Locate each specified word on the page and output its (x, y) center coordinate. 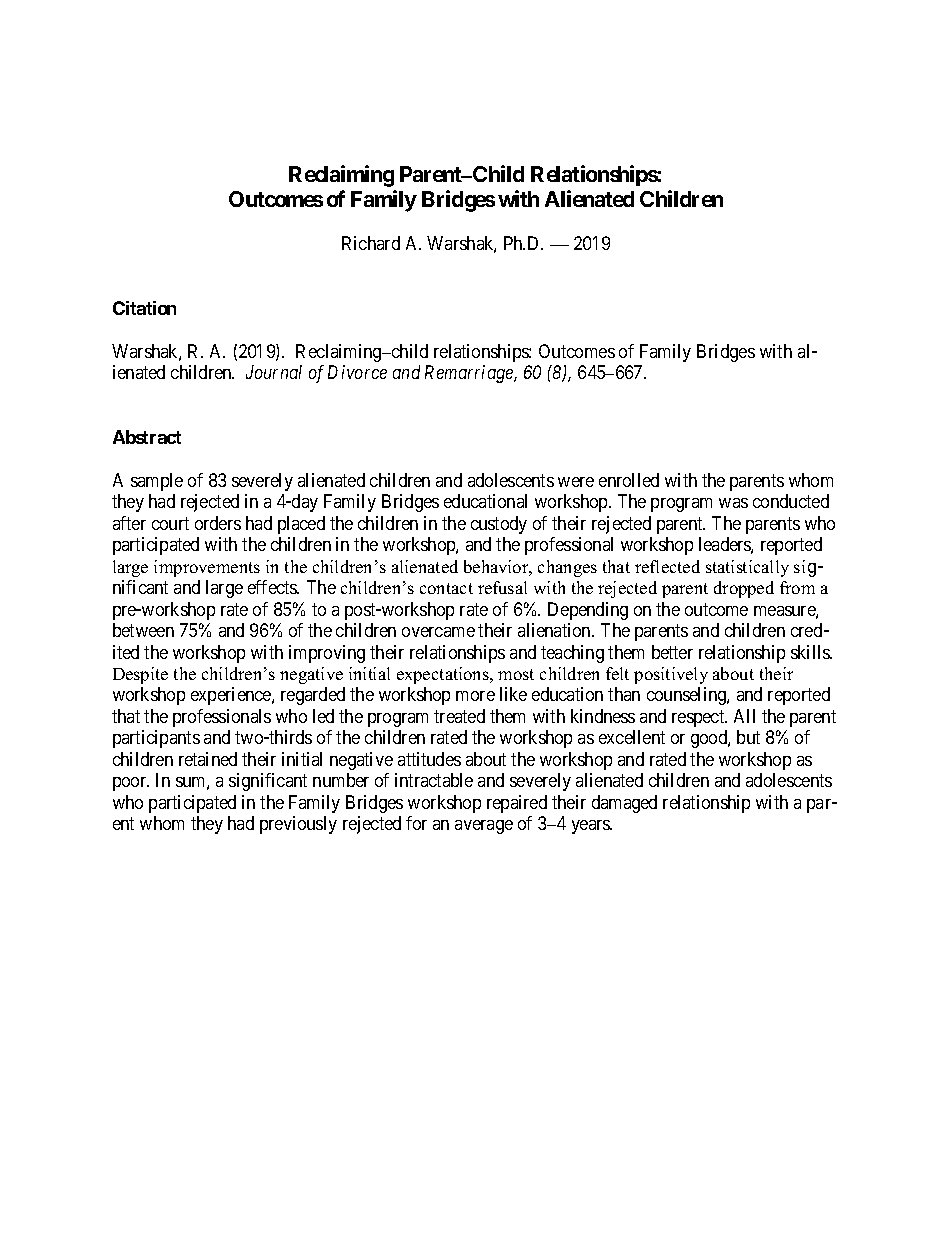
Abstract (147, 437)
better (672, 652)
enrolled (629, 480)
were (576, 482)
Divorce (357, 372)
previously (298, 825)
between (143, 630)
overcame (438, 632)
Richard (371, 243)
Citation (144, 308)
